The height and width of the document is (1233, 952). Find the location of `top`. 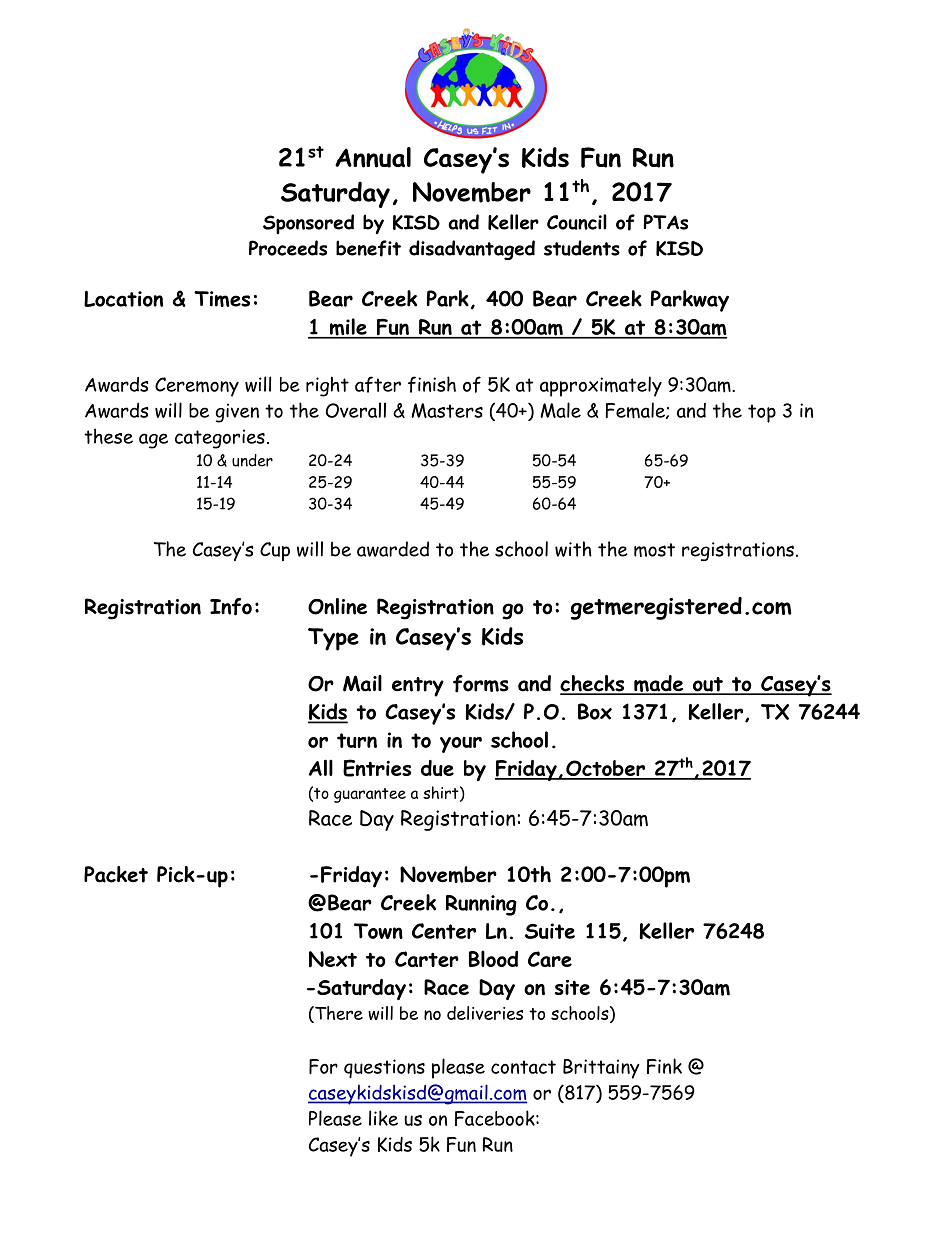

top is located at coordinates (762, 413).
